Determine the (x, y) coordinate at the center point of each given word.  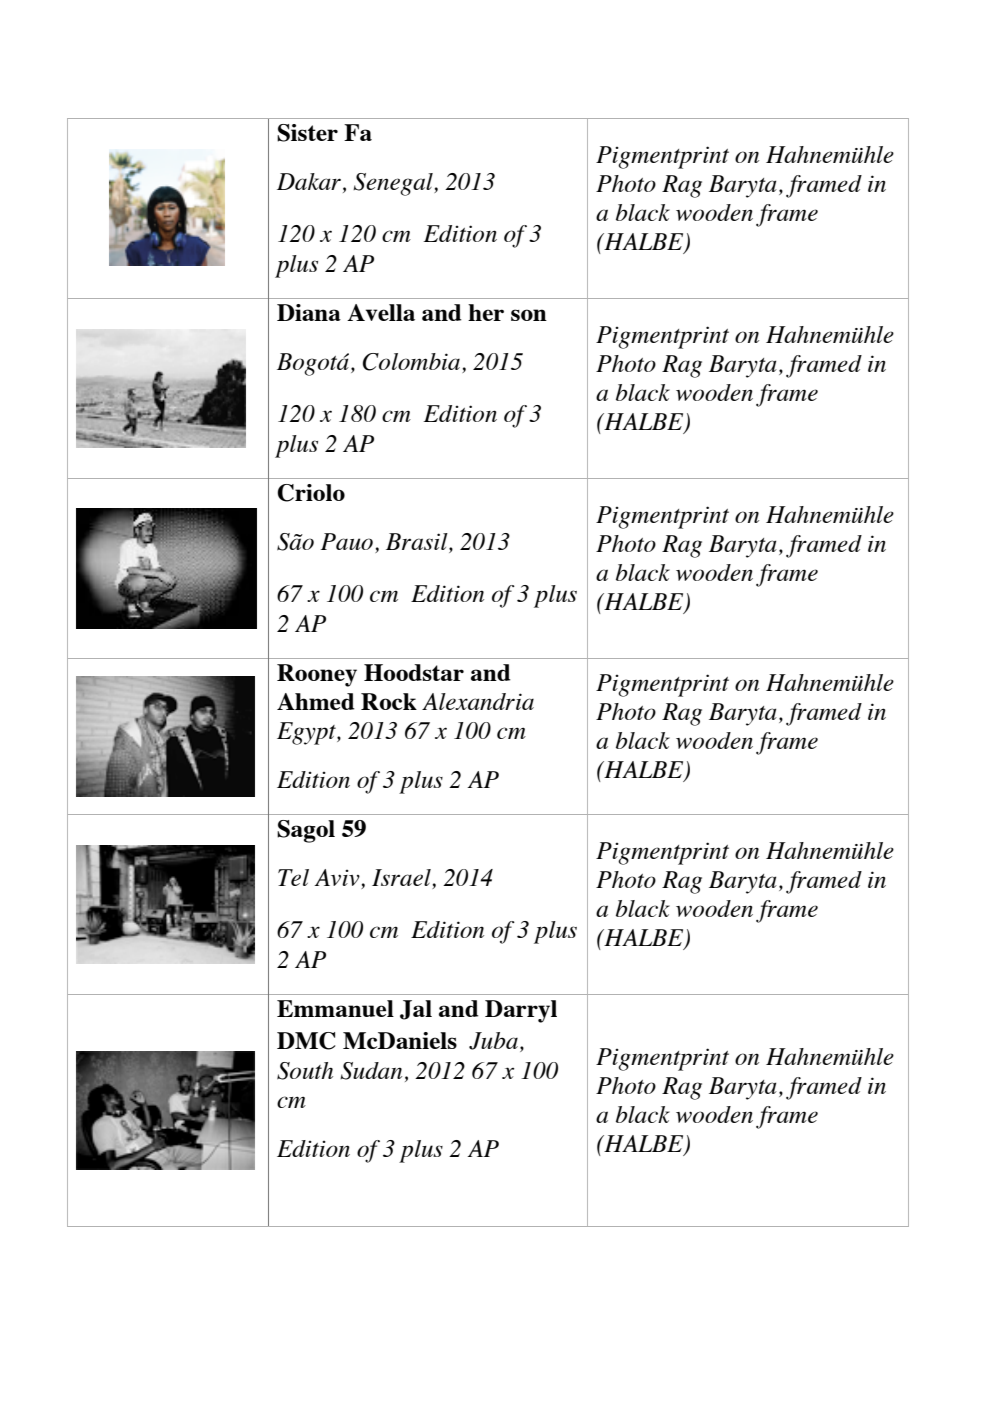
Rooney (317, 675)
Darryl (521, 1011)
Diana (309, 312)
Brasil (418, 543)
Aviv (338, 879)
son (529, 315)
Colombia (413, 363)
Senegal (394, 184)
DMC (306, 1041)
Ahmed (316, 701)
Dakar (310, 183)
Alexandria (478, 701)
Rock (389, 701)
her (486, 312)
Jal (416, 1010)
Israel (402, 879)
